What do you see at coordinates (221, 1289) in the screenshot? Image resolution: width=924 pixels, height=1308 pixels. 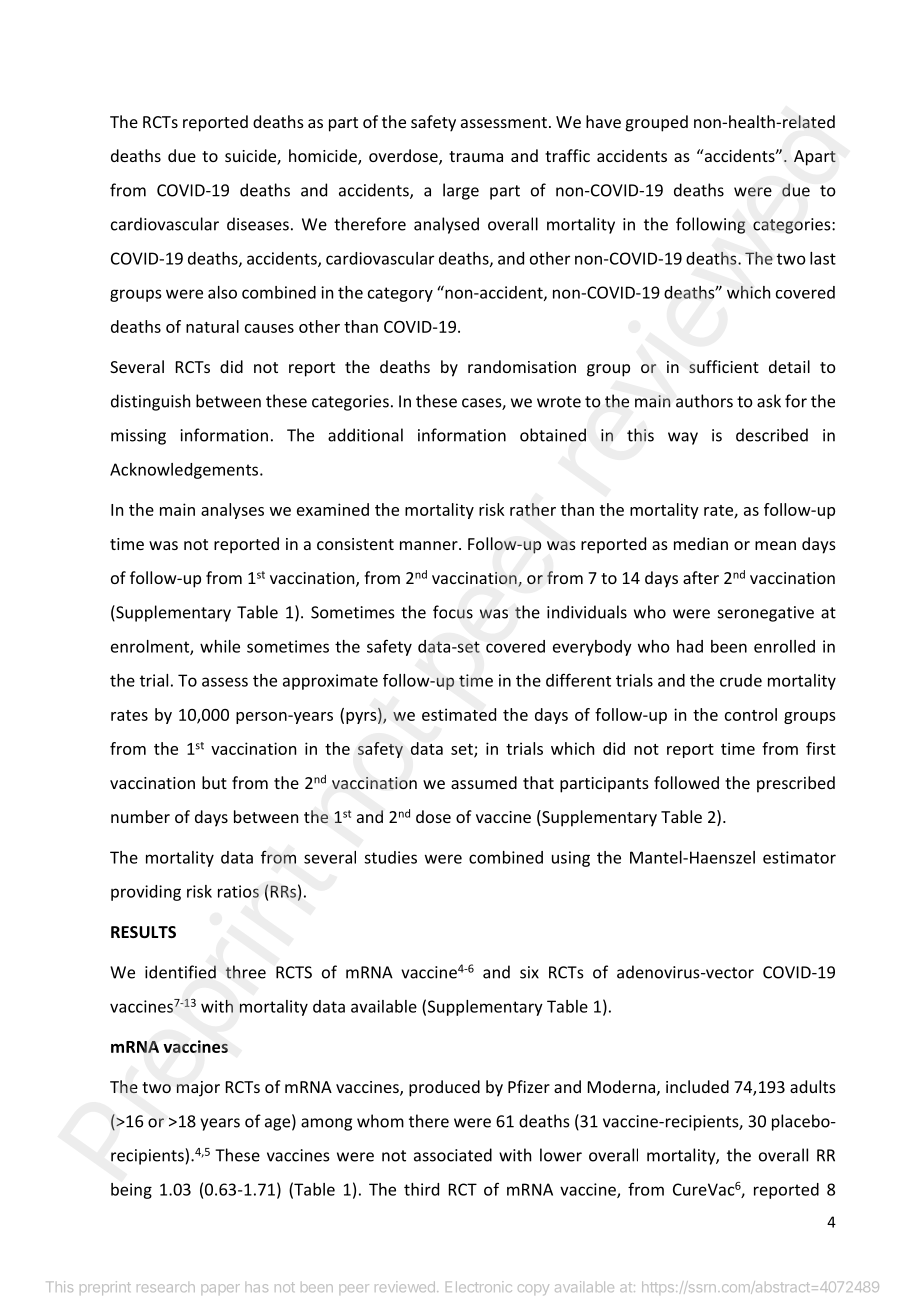 I see `paper` at bounding box center [221, 1289].
